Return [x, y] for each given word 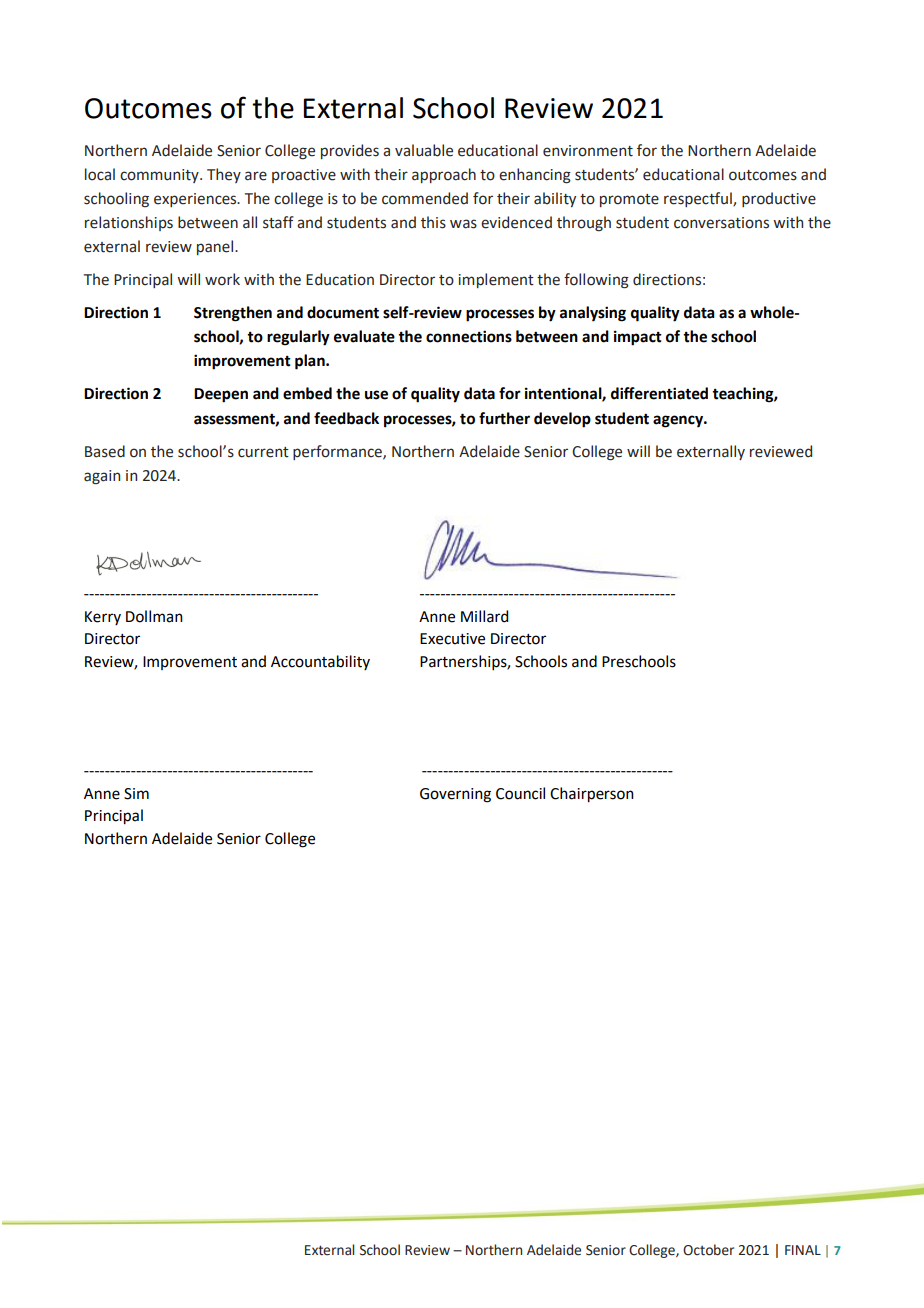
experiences [196, 200]
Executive [452, 639]
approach [444, 175]
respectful [699, 199]
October [708, 1250]
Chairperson [592, 795]
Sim [136, 794]
